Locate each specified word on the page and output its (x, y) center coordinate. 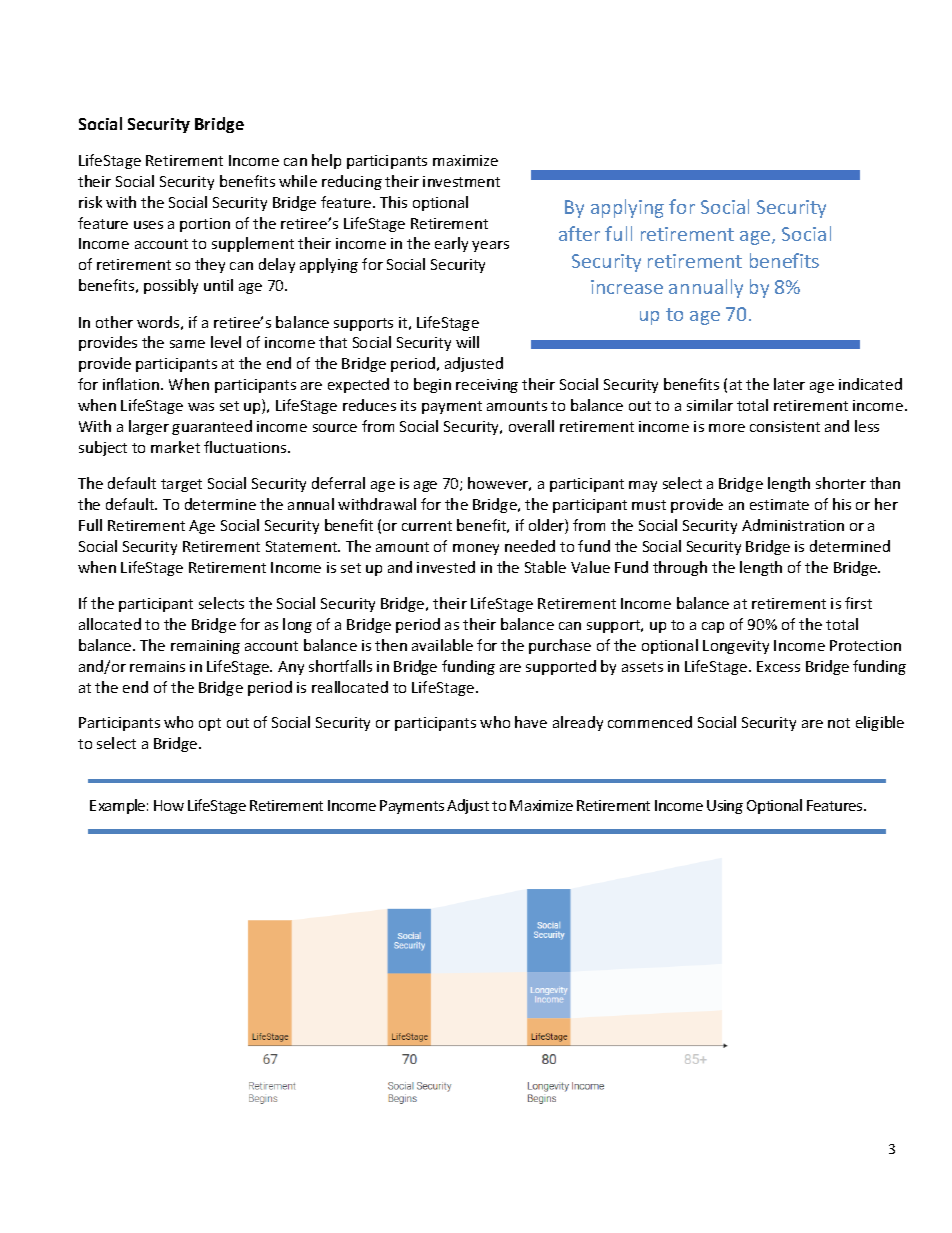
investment (461, 181)
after (579, 233)
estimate (779, 504)
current (427, 526)
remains (157, 666)
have (531, 722)
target (181, 485)
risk (90, 202)
